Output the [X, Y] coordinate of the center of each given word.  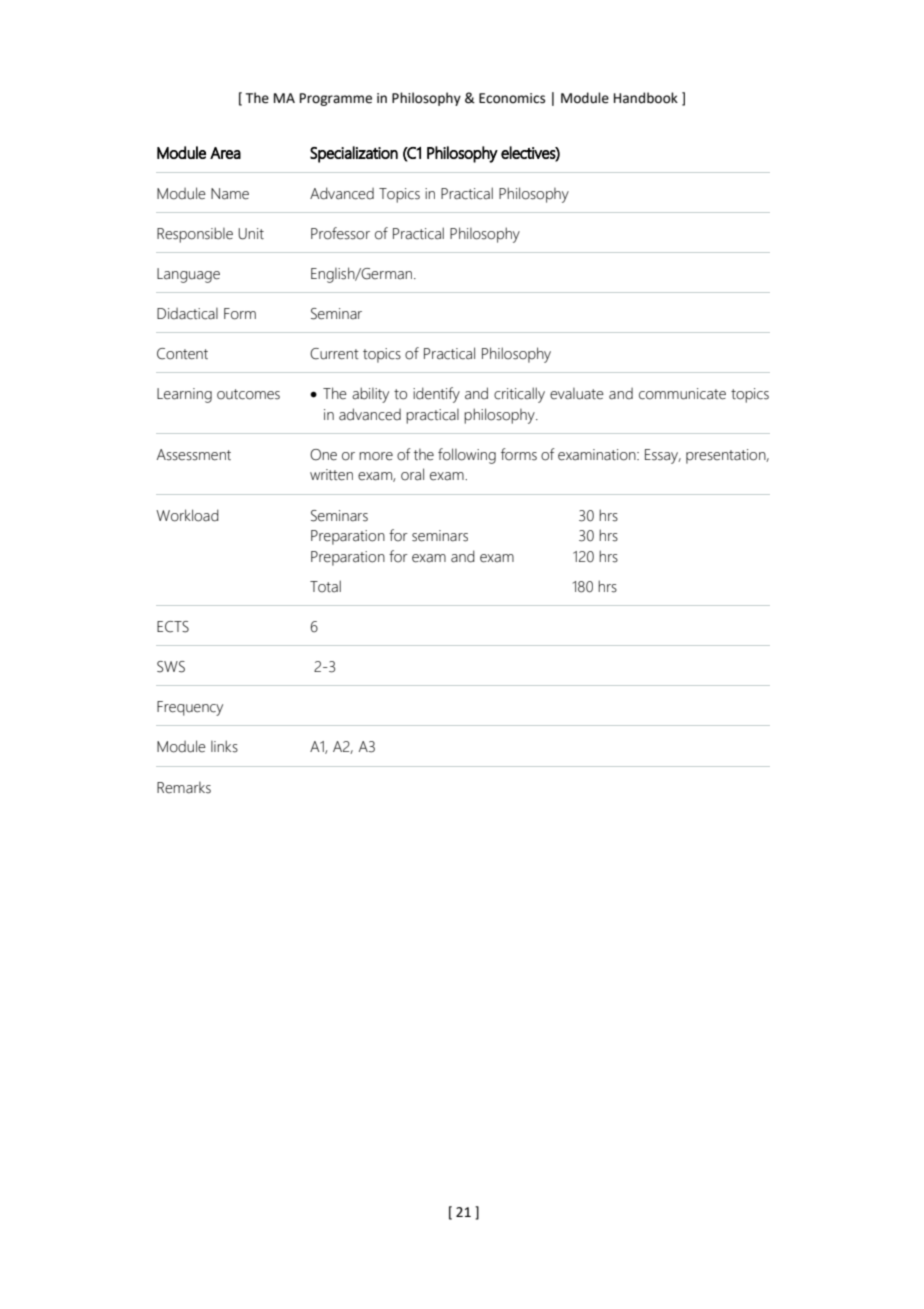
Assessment [194, 455]
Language [188, 275]
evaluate [577, 394]
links [224, 746]
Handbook [646, 98]
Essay [663, 456]
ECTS [173, 627]
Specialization [354, 154]
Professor [340, 233]
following [467, 456]
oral [412, 474]
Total [325, 586]
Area [225, 153]
